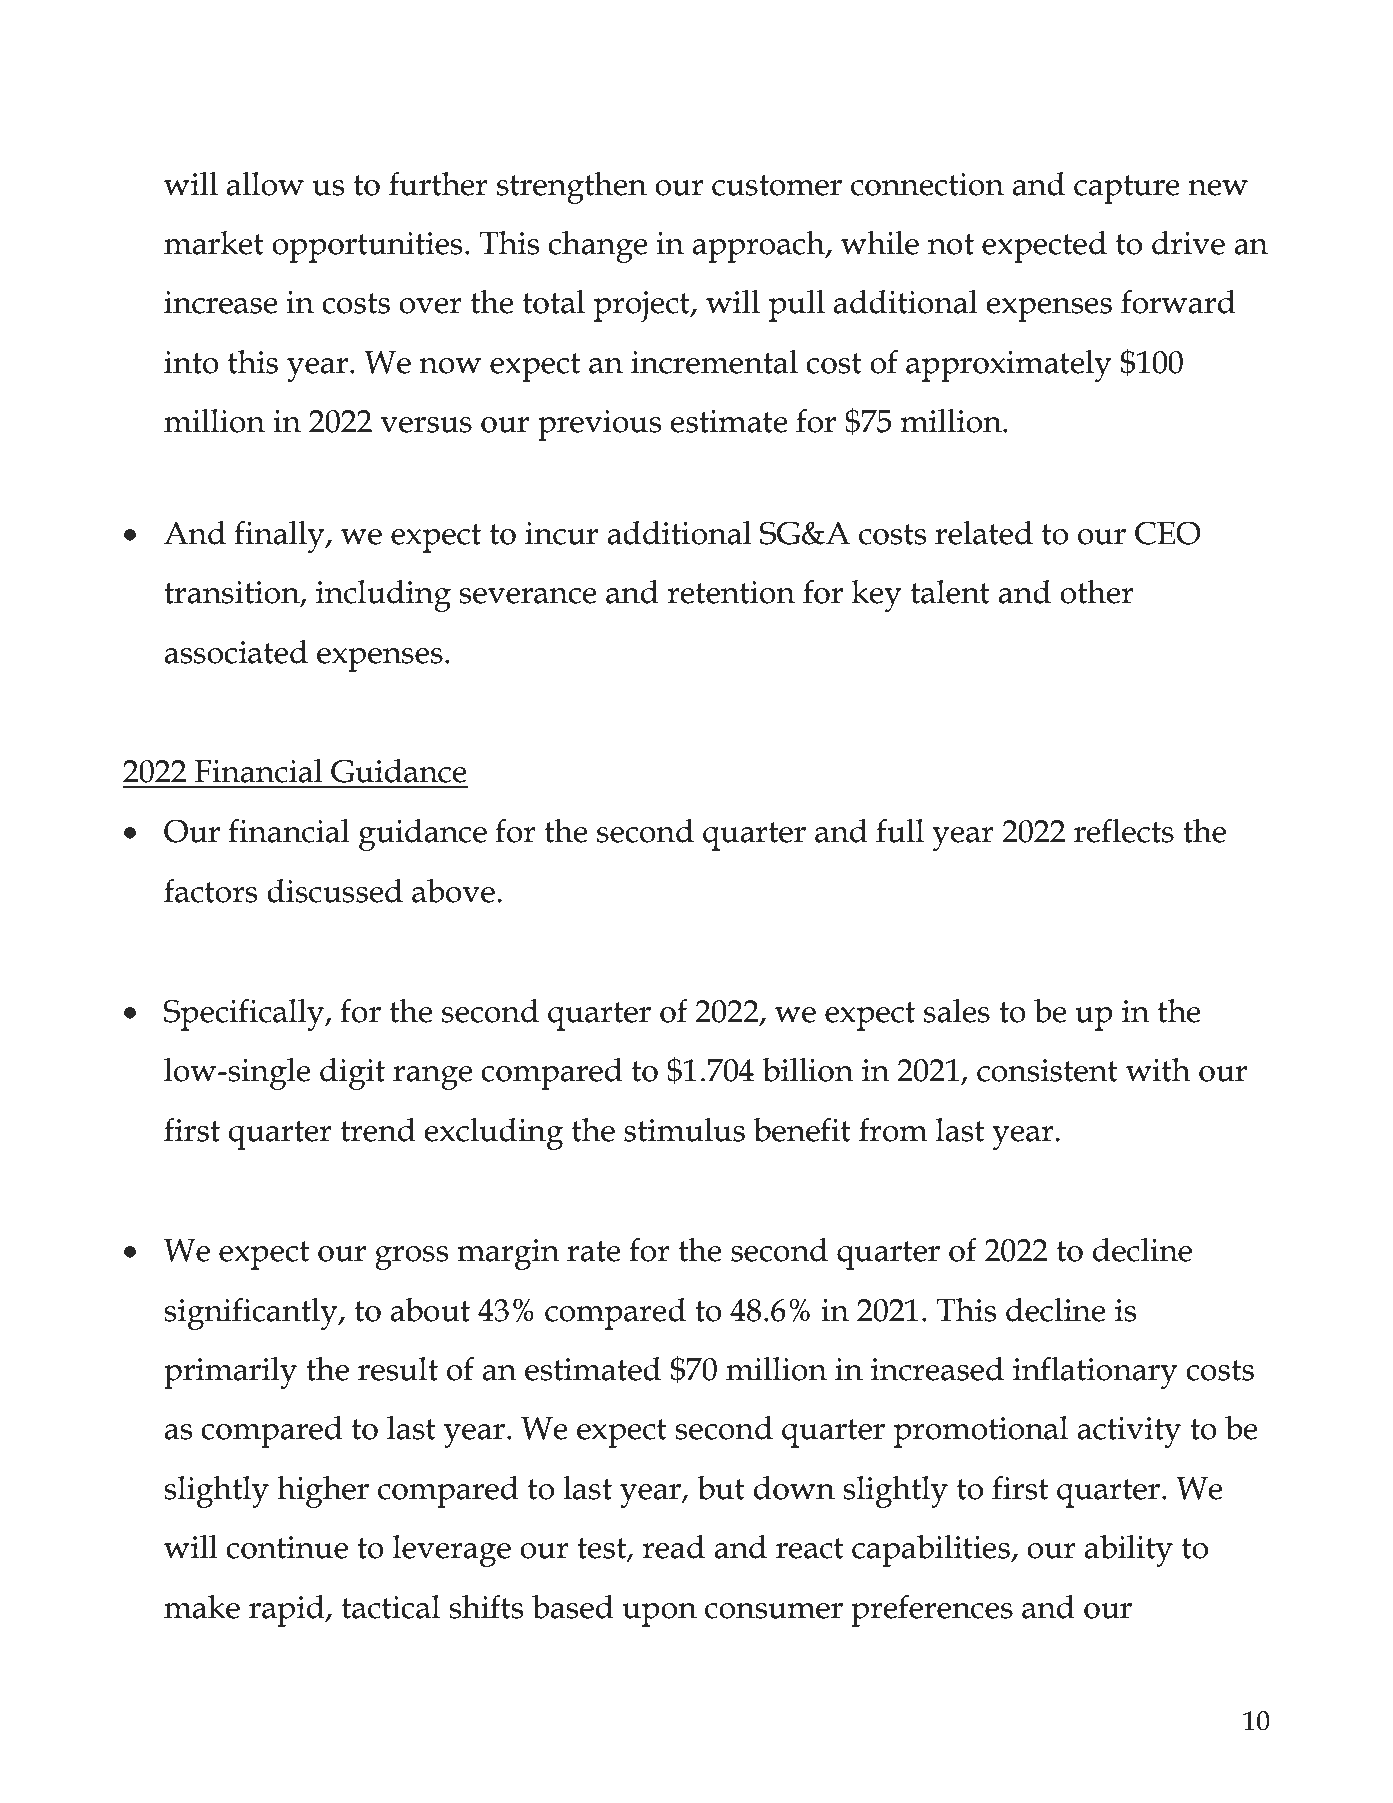 The width and height of the image is (1393, 1803). Describe the element at coordinates (335, 891) in the image. I see `discussed` at that location.
